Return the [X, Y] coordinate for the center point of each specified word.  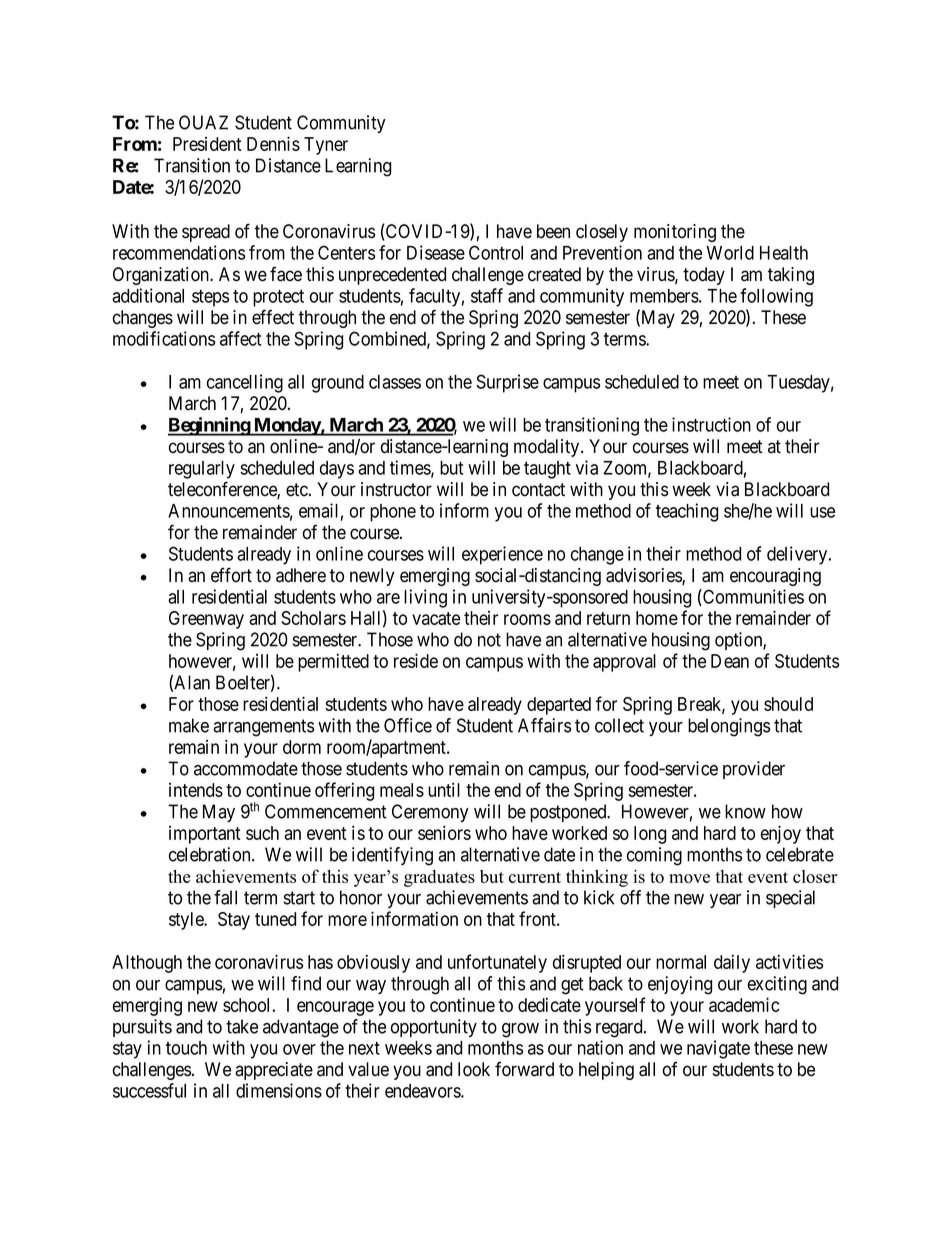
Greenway [206, 620]
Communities [752, 597]
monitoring [675, 233]
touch [186, 1048]
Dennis [273, 143]
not [489, 640]
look [474, 1069]
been [553, 231]
